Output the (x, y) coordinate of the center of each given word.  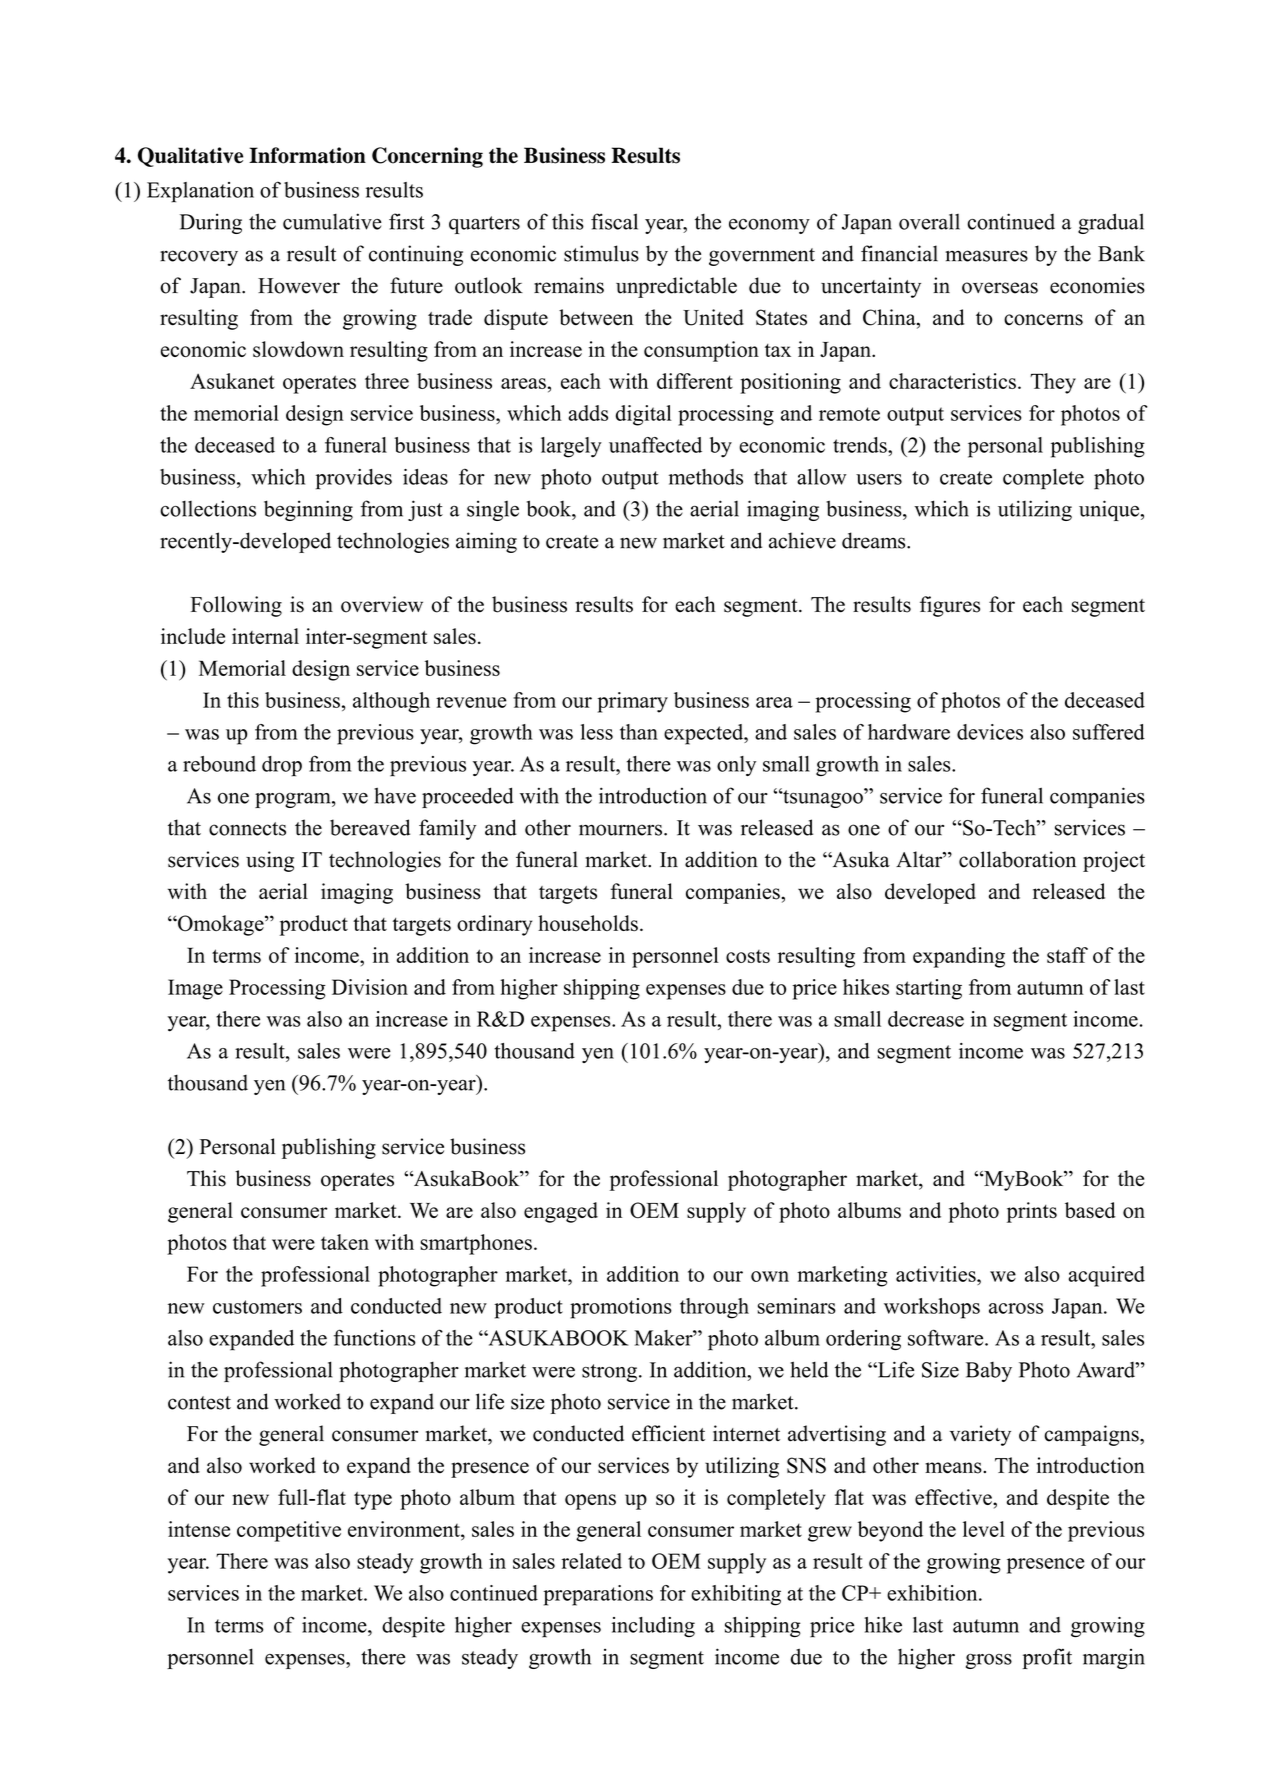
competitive (289, 1531)
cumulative (332, 221)
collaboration (1017, 859)
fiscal (614, 221)
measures (986, 256)
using (270, 861)
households (588, 923)
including (653, 1627)
